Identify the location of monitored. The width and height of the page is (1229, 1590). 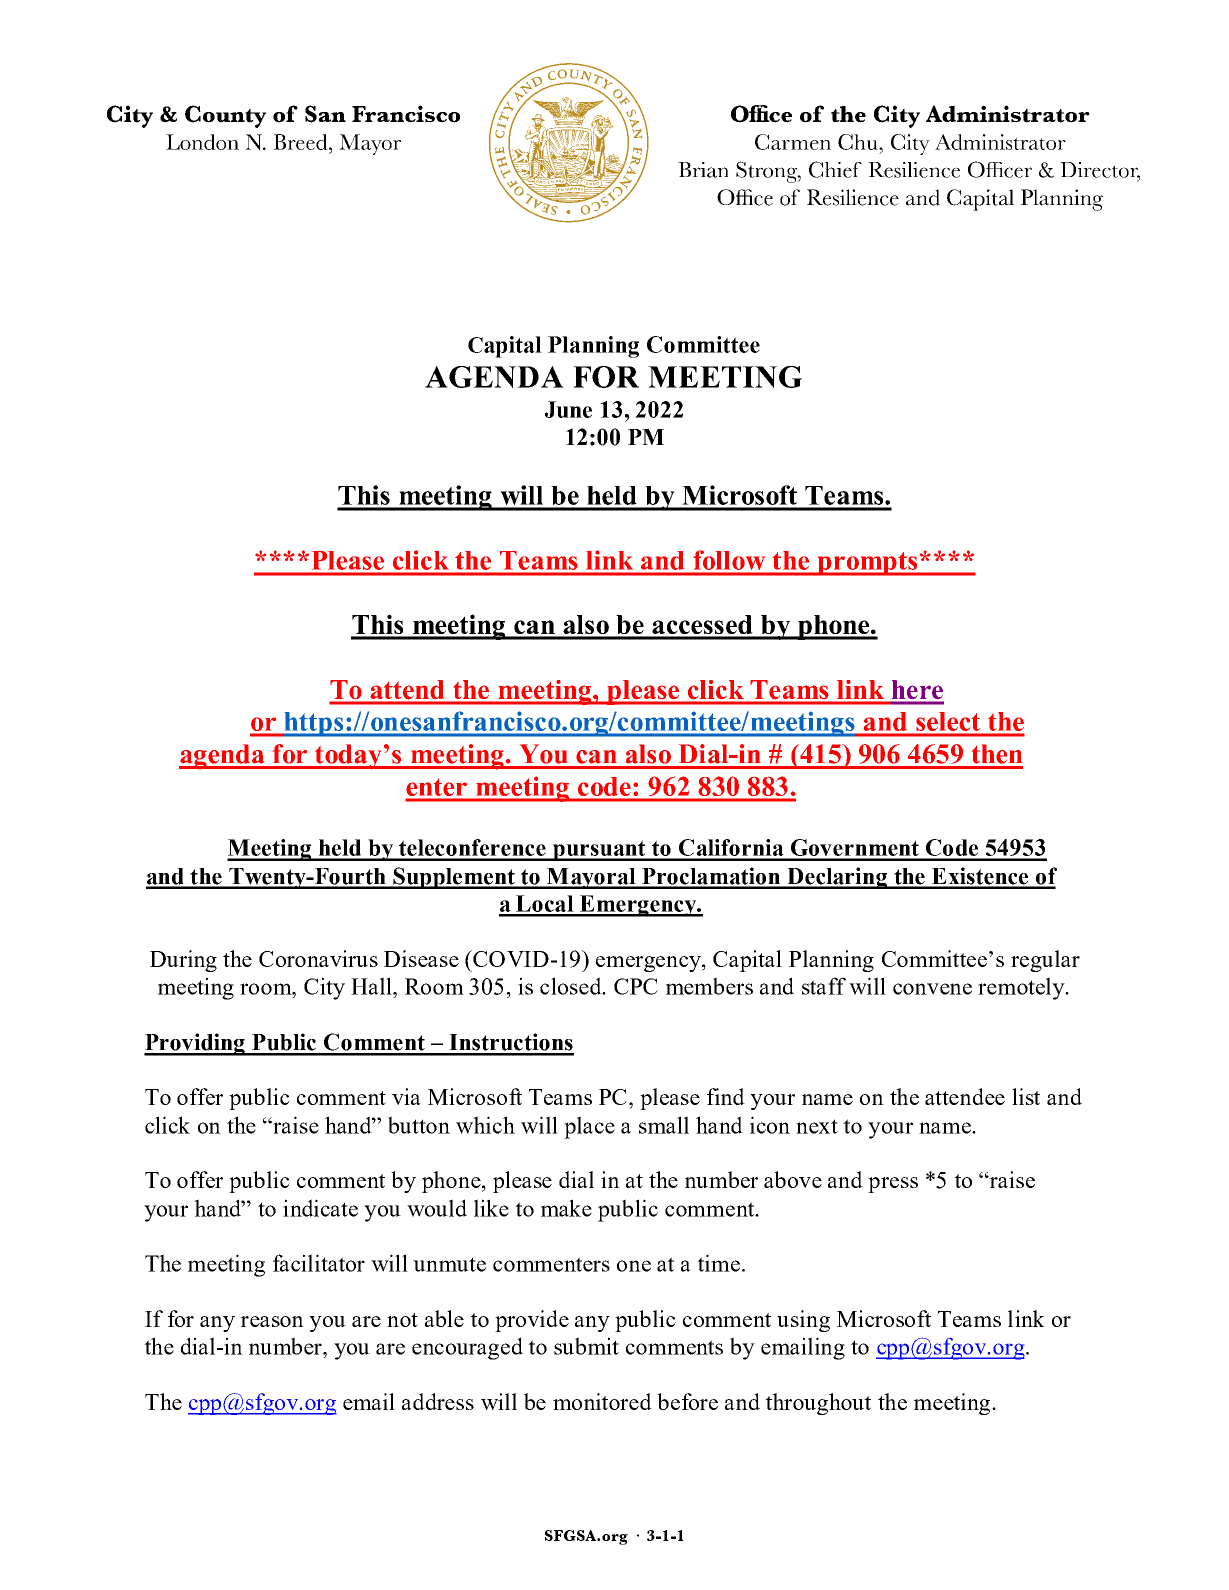
(602, 1401).
